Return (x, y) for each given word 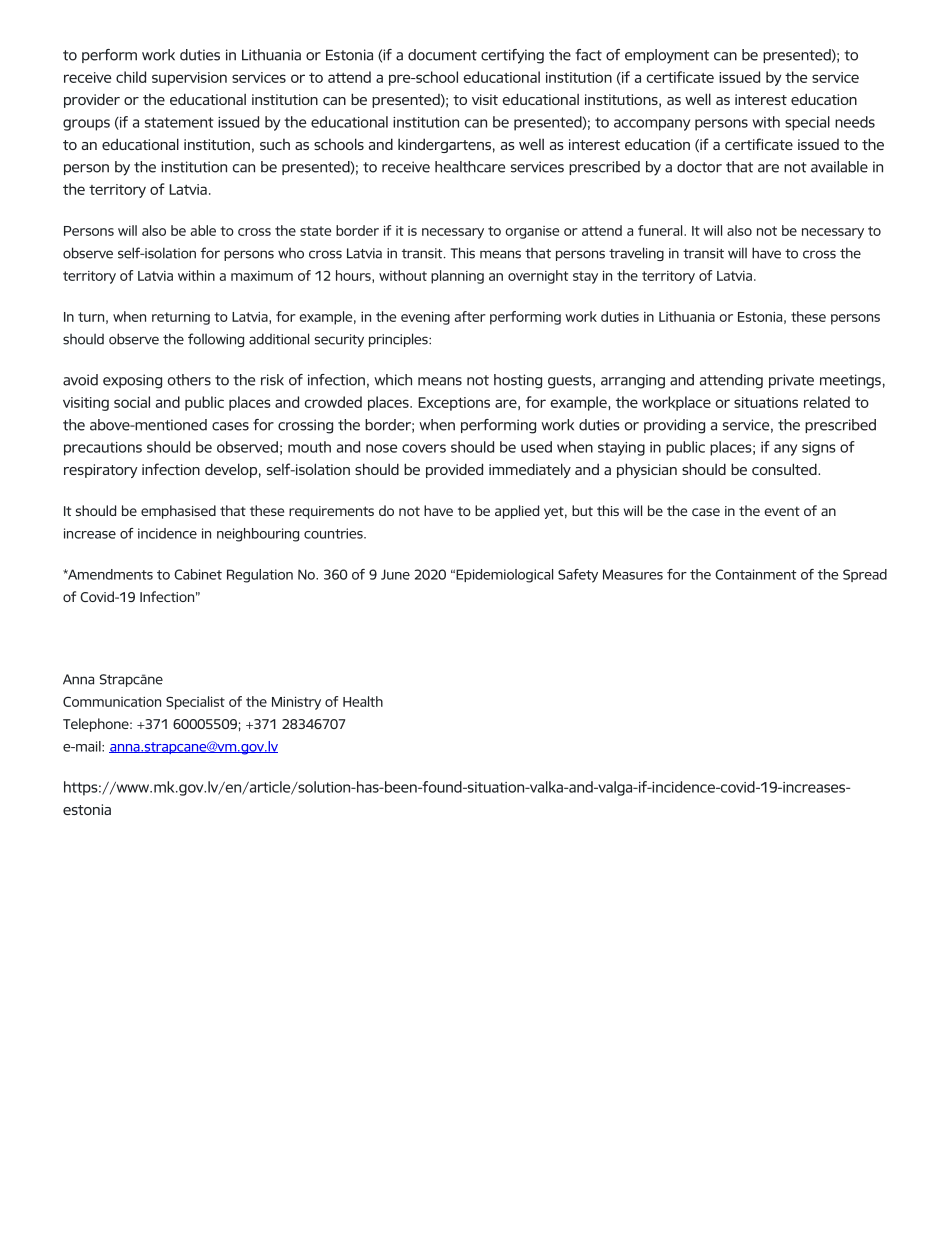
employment (667, 56)
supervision (189, 79)
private (791, 381)
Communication (112, 702)
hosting (518, 381)
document (442, 55)
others (189, 380)
